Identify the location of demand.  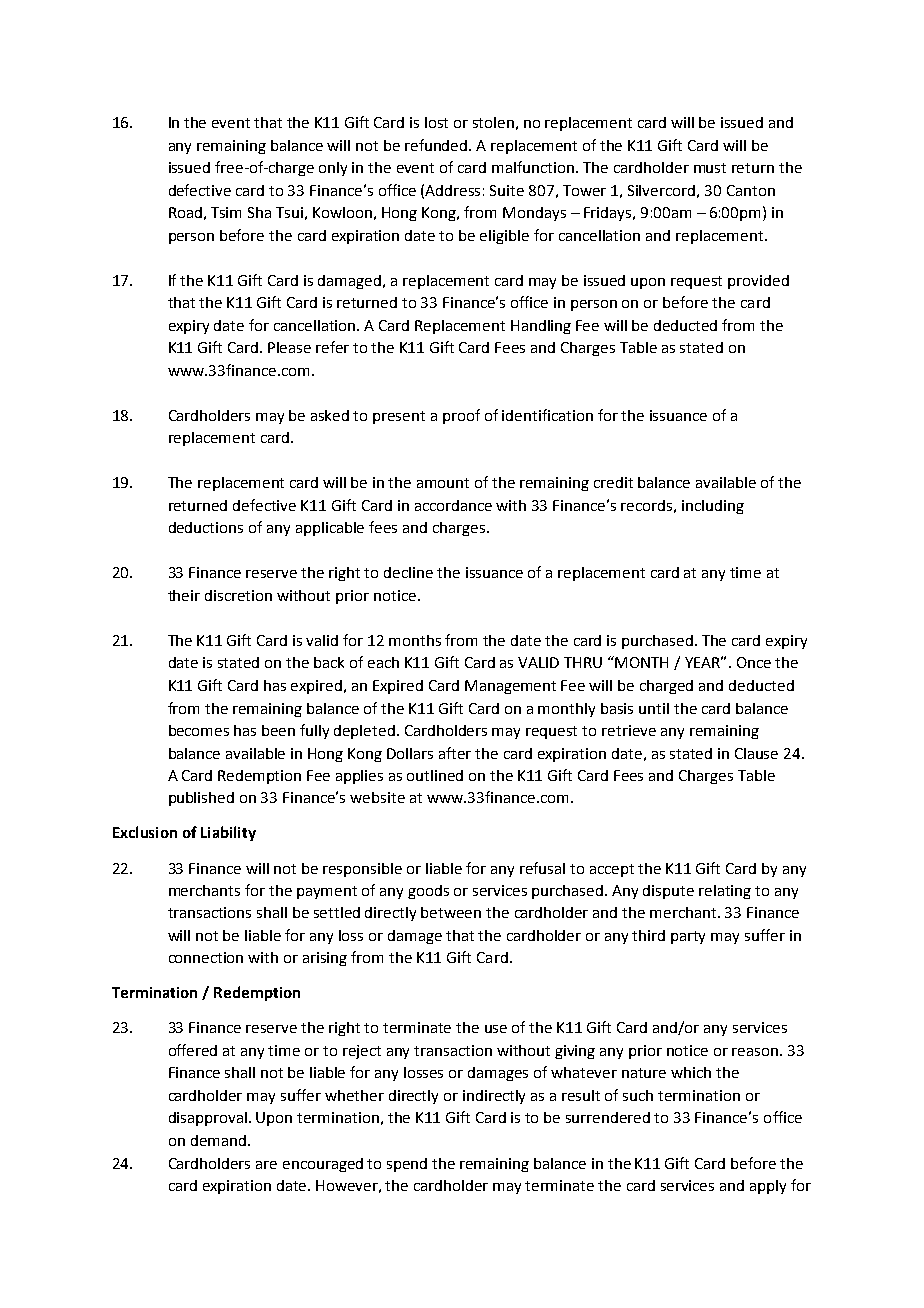
(218, 1140).
